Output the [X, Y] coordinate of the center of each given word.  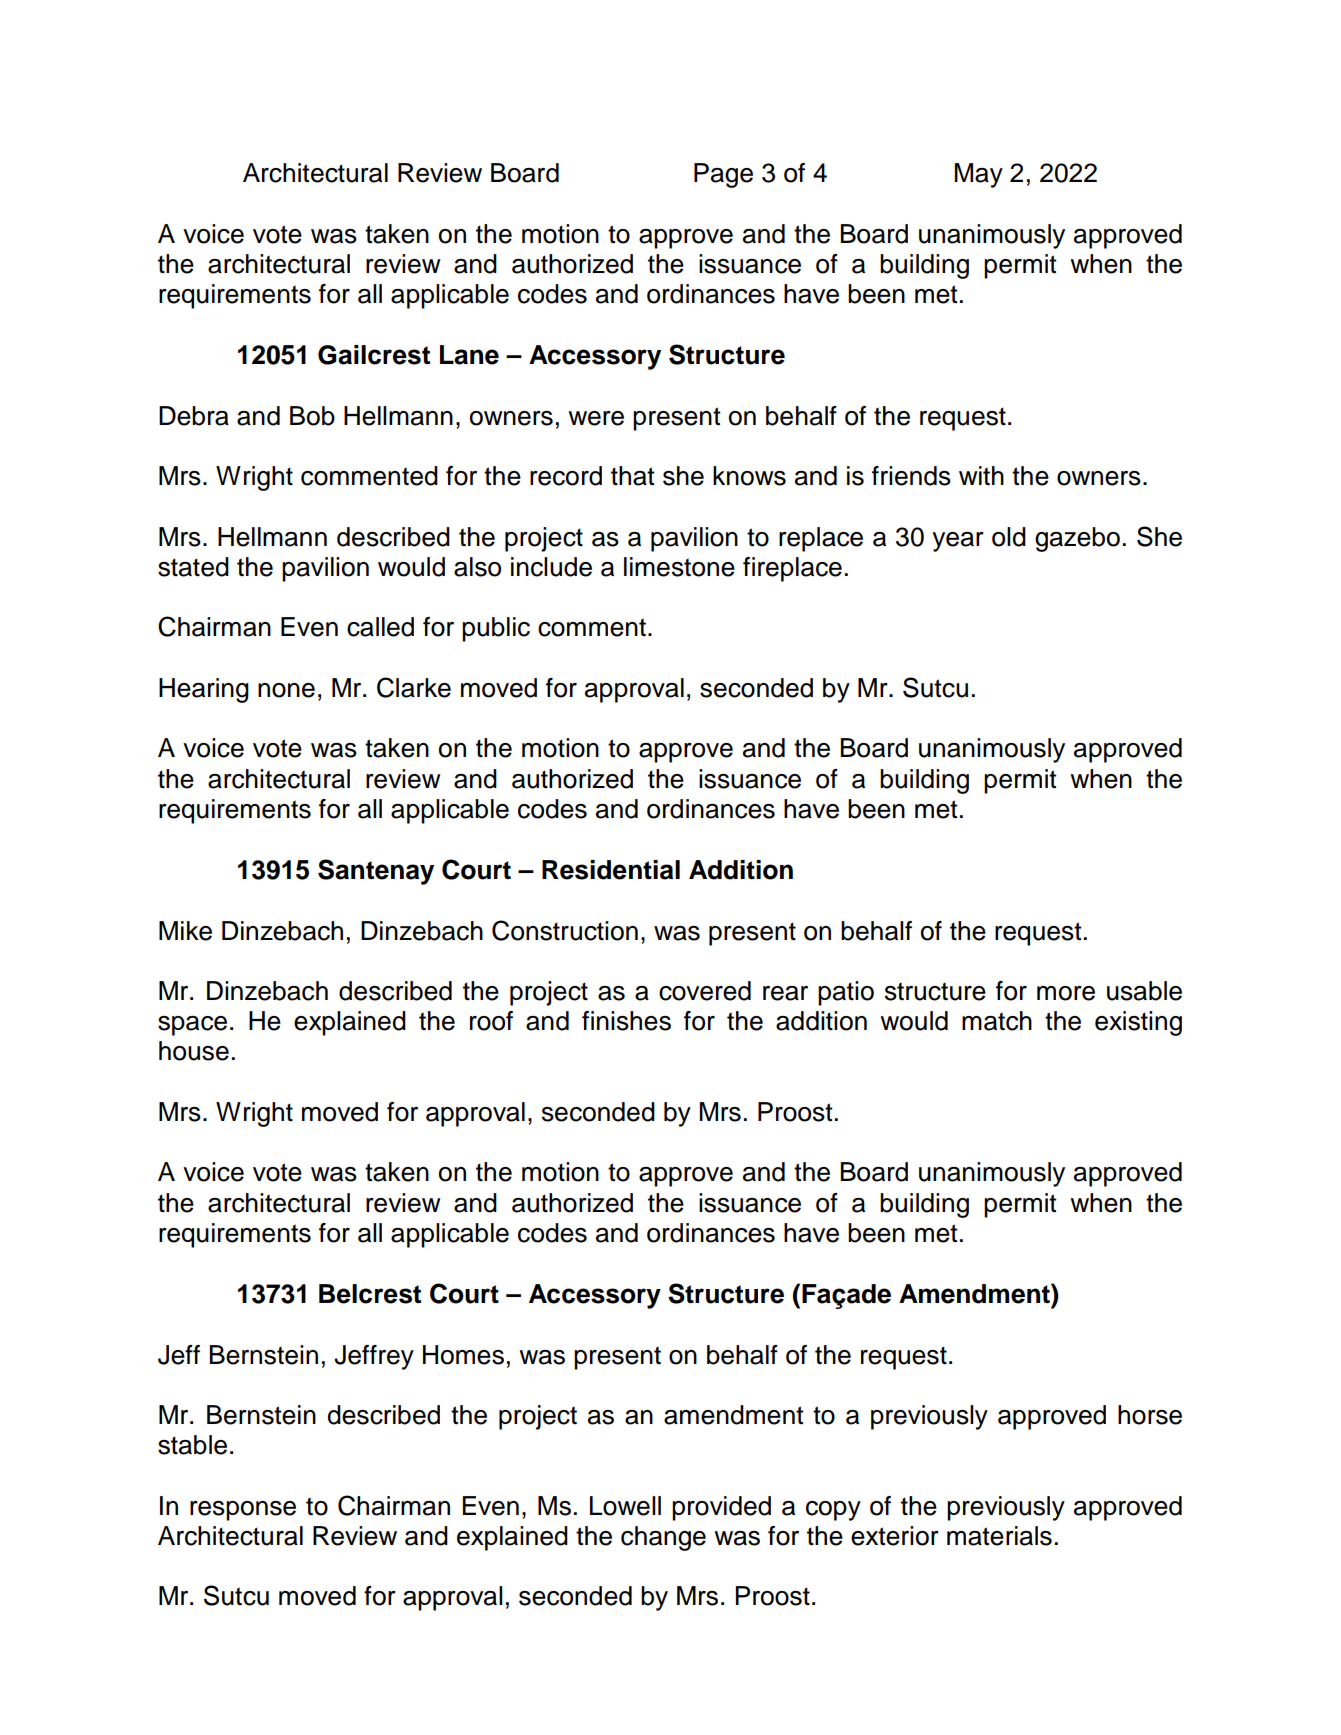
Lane [469, 355]
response [243, 1511]
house [194, 1051]
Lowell [625, 1506]
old [1009, 537]
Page [723, 175]
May [978, 175]
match [997, 1021]
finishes [626, 1021]
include [551, 567]
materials [999, 1536]
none [286, 690]
